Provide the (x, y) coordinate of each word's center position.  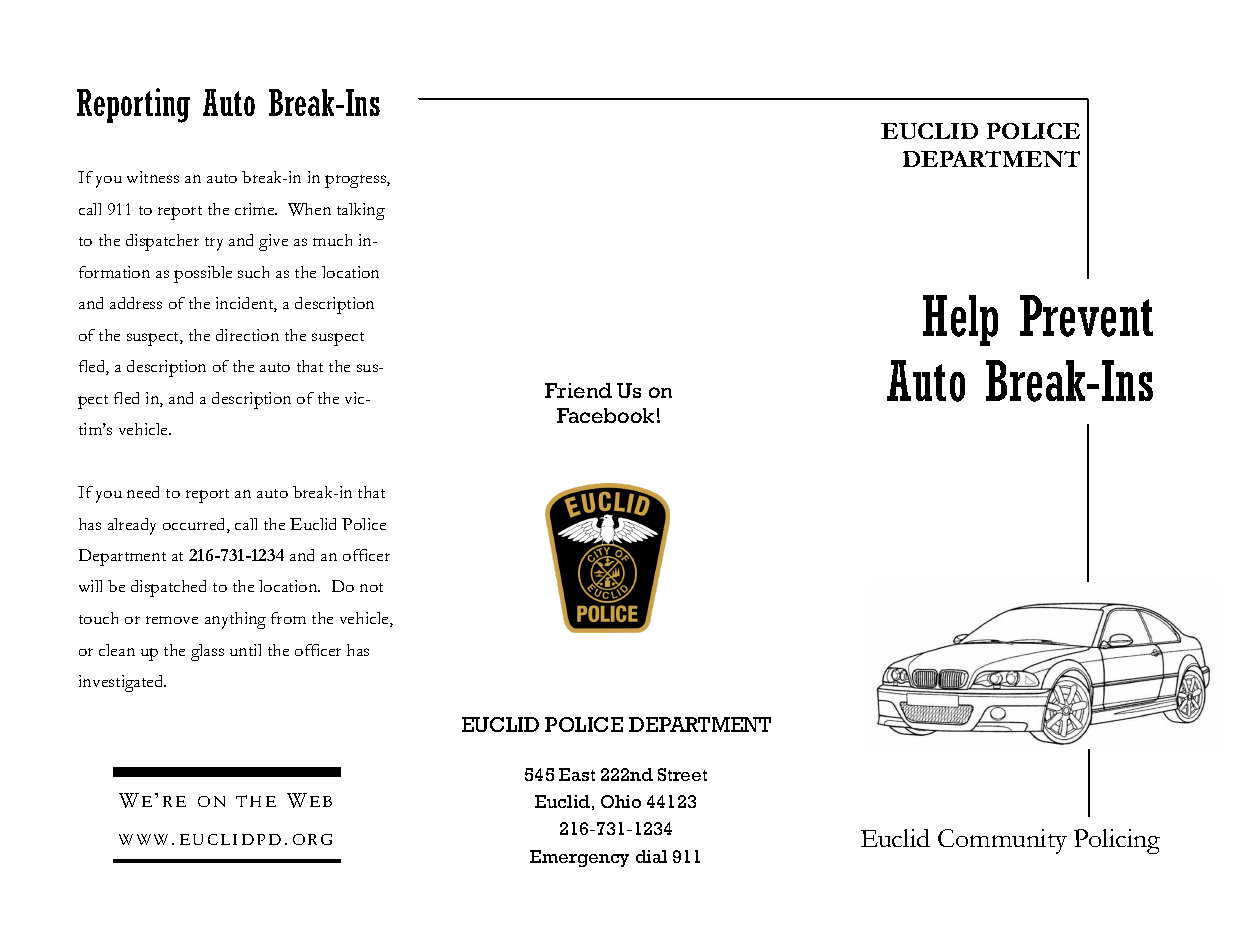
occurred (195, 525)
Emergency (579, 858)
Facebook (605, 415)
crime (256, 209)
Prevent (1086, 316)
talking (361, 211)
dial (651, 856)
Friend (578, 390)
